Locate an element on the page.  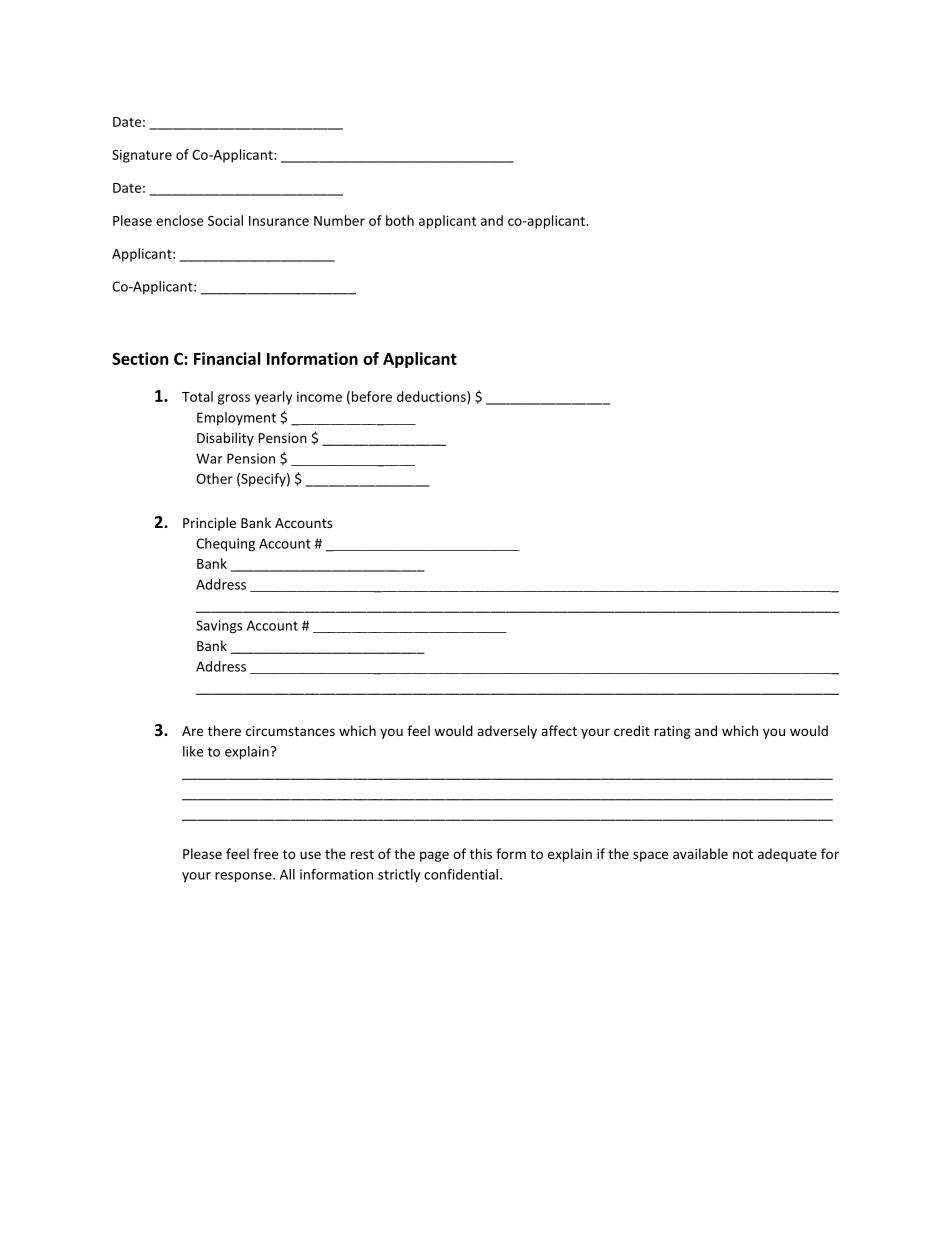
deductions is located at coordinates (432, 397).
